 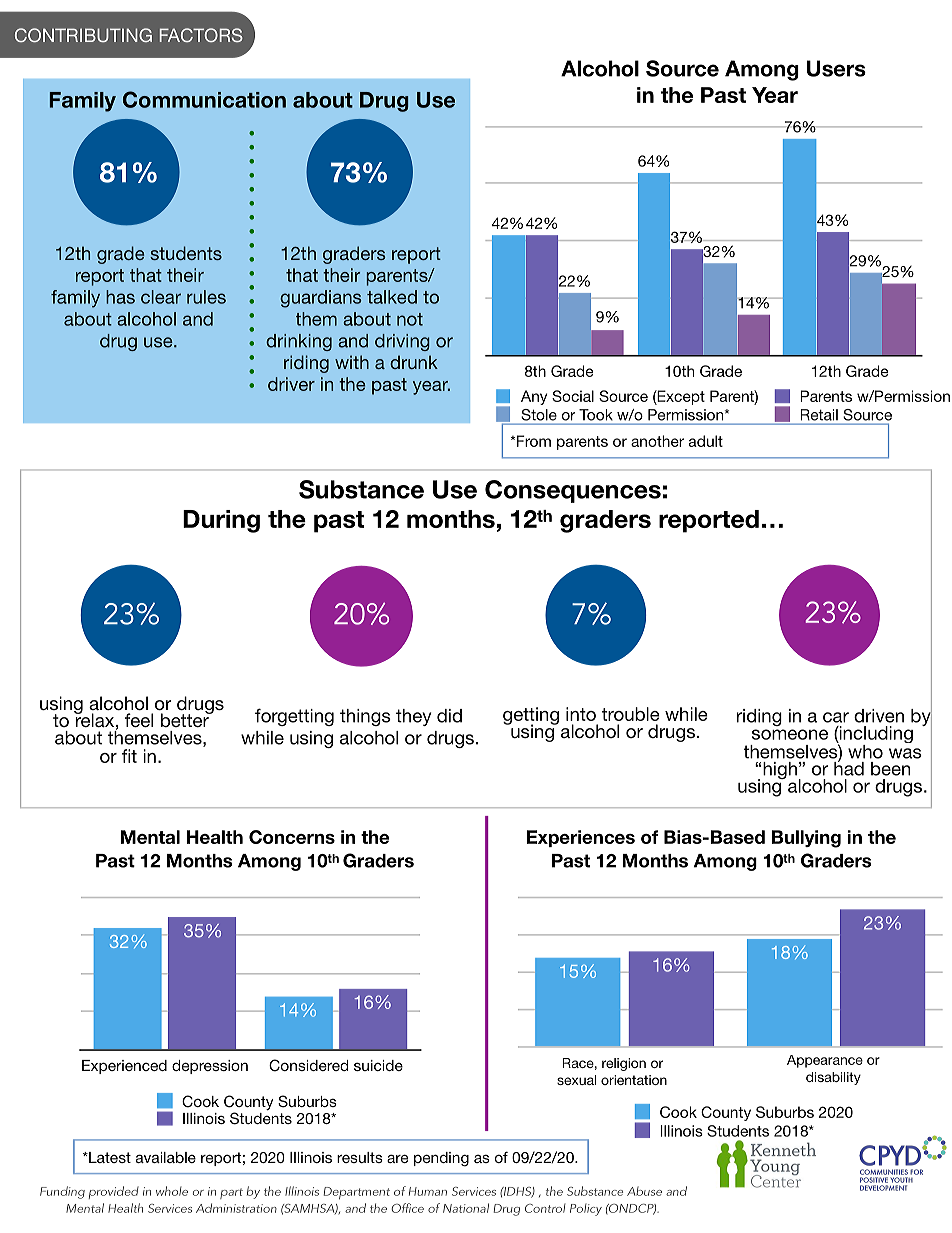 I want to click on did, so click(x=449, y=716).
